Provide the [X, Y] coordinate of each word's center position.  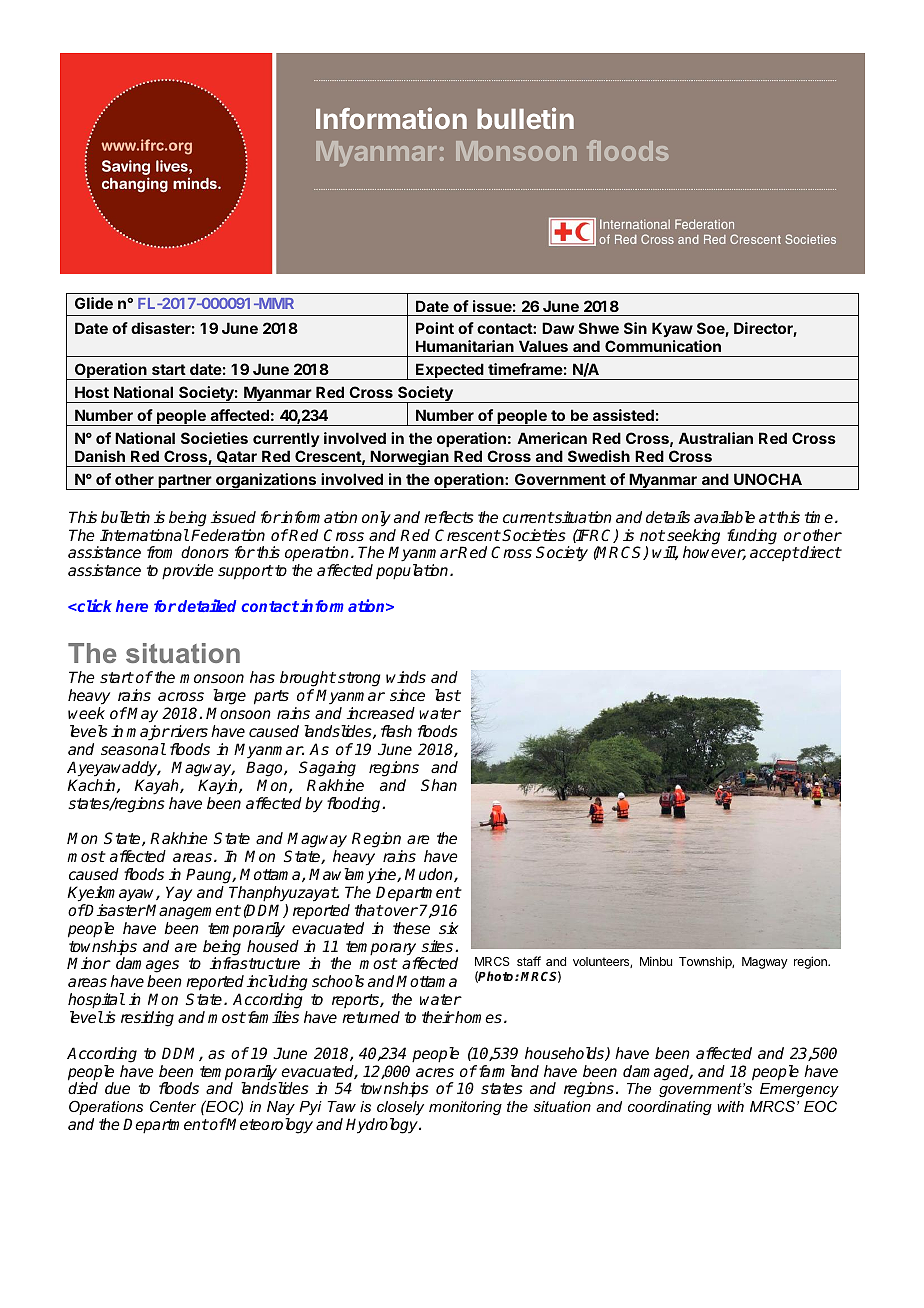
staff [529, 961]
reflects [449, 517]
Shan [439, 785]
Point [435, 328]
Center [173, 1106]
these [411, 928]
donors [205, 552]
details [668, 517]
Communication [663, 346]
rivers [188, 731]
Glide [94, 303]
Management [193, 912]
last [448, 695]
